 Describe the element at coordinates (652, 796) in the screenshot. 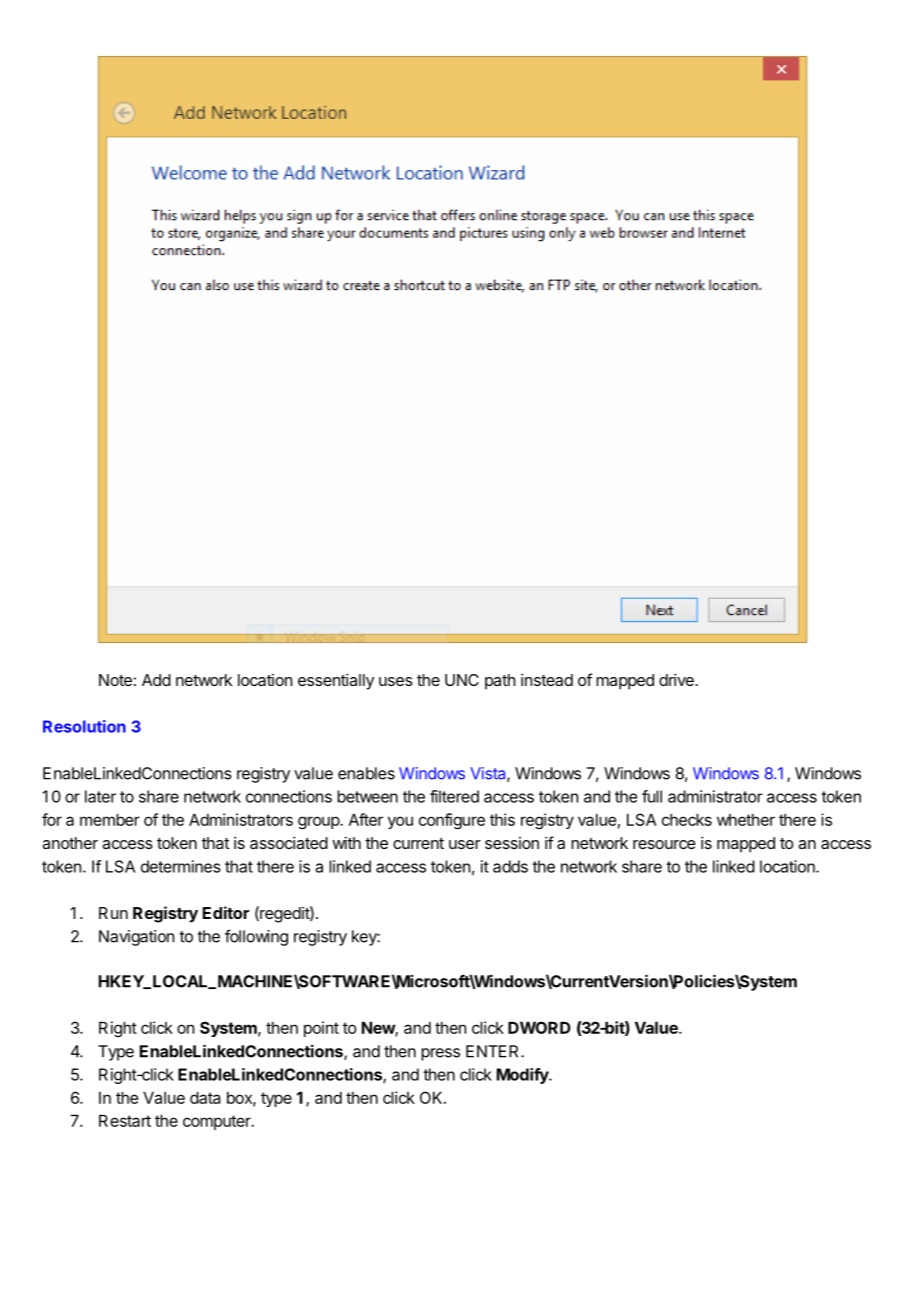

I see `full` at that location.
